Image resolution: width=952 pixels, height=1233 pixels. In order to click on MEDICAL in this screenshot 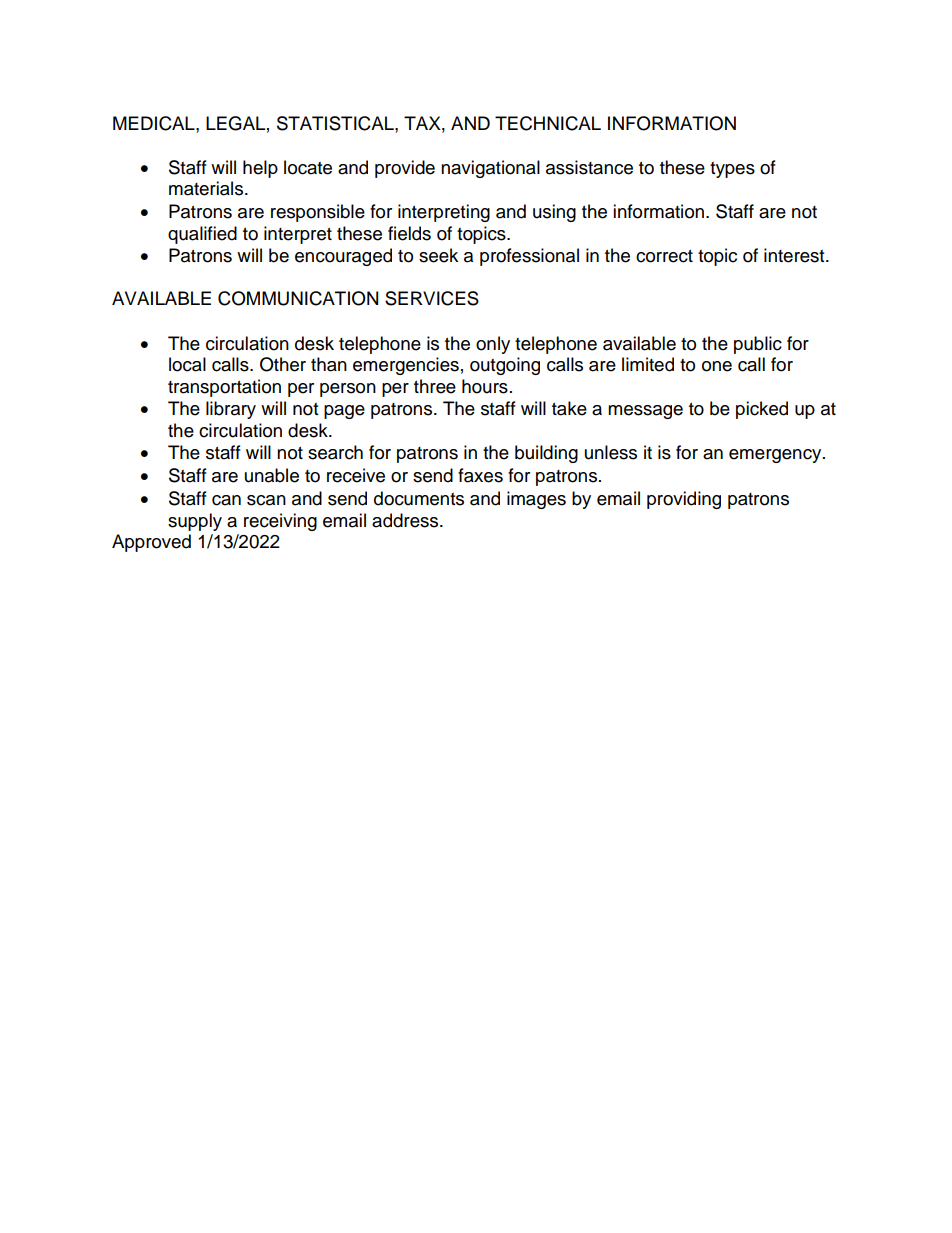, I will do `click(155, 123)`.
